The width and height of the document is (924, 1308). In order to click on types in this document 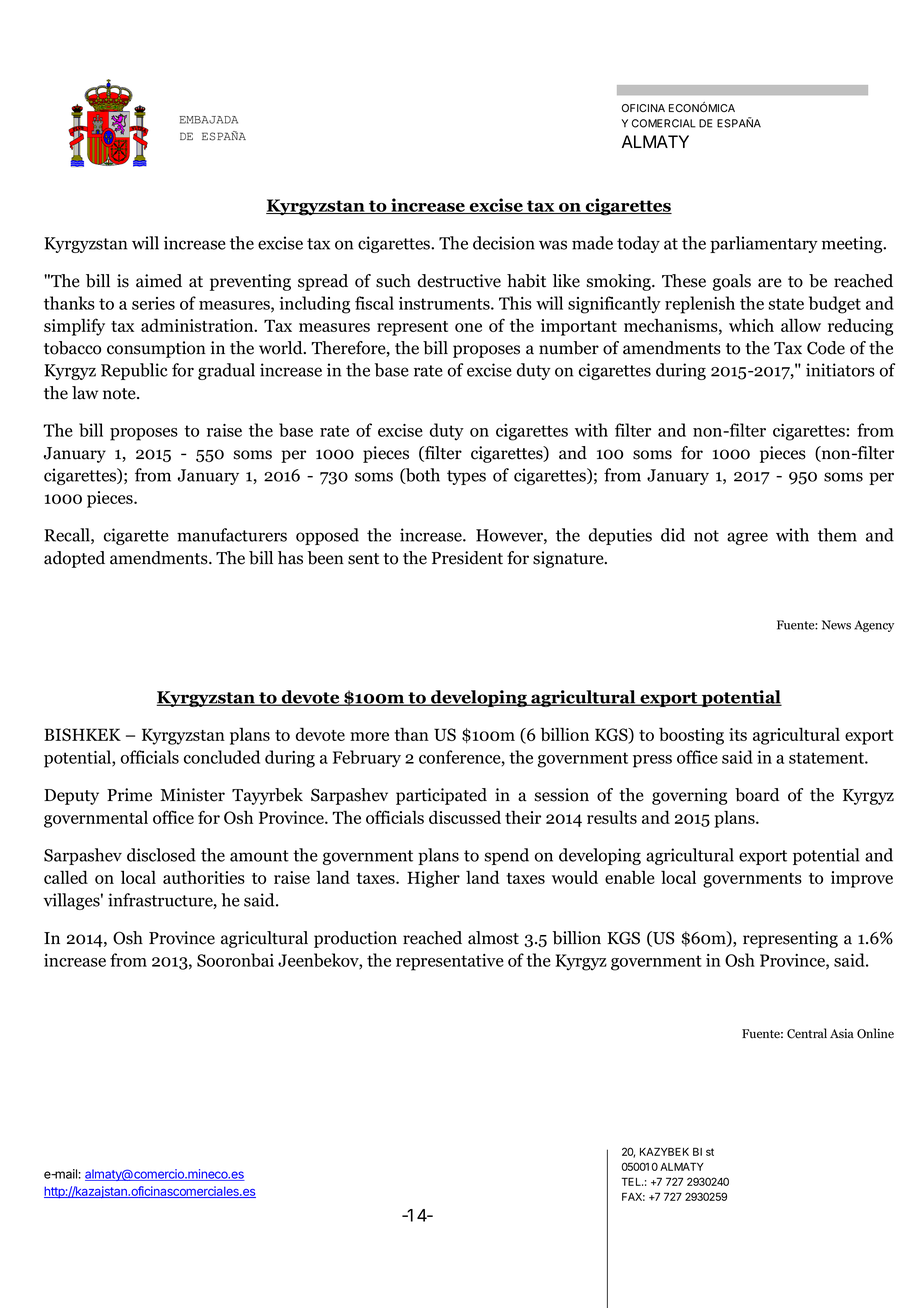, I will do `click(466, 477)`.
